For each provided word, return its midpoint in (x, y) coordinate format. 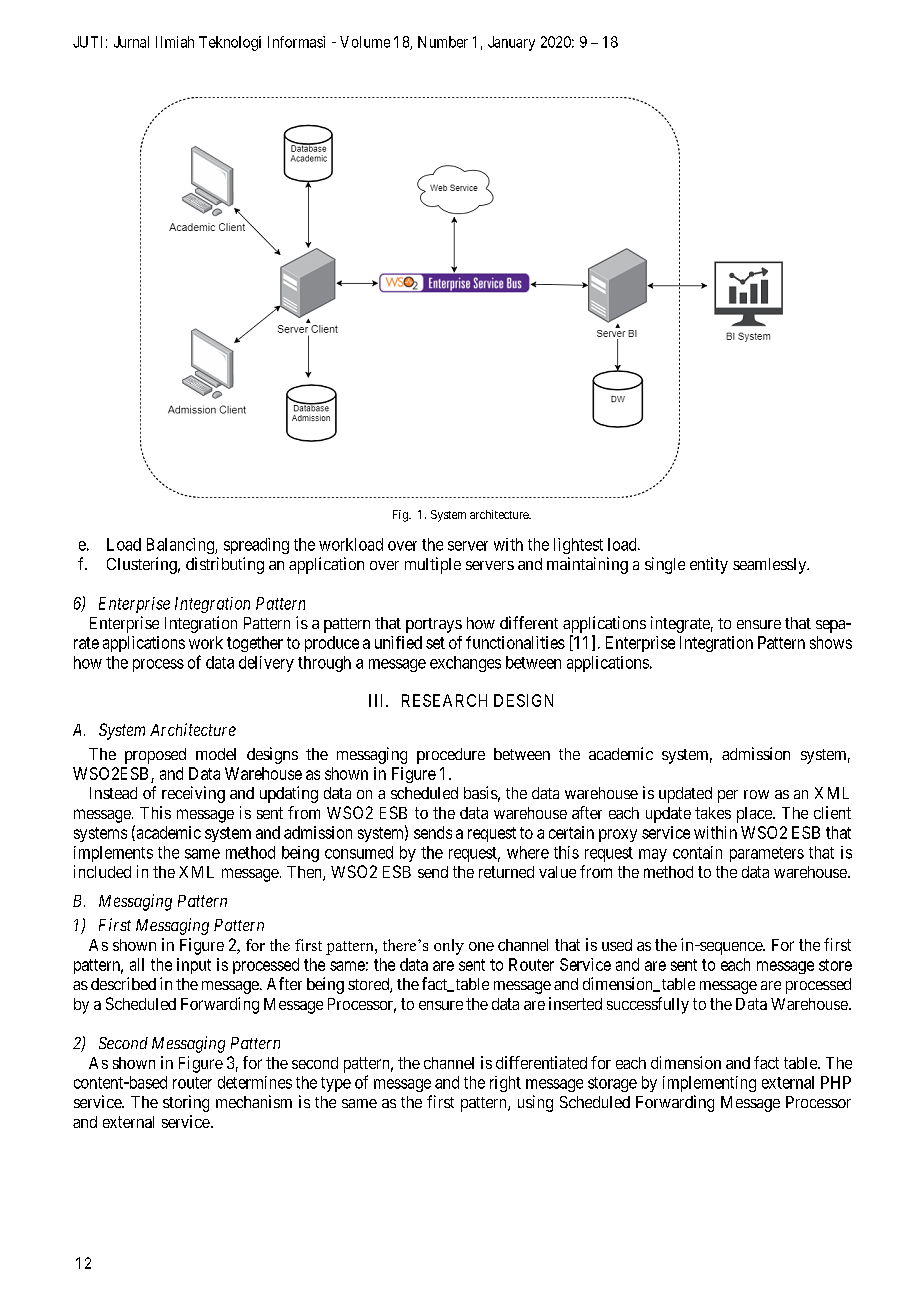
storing (186, 1103)
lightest (578, 546)
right (505, 1084)
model (216, 754)
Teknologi (230, 43)
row (756, 794)
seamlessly (771, 566)
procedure (451, 756)
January (511, 43)
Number (443, 42)
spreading (256, 546)
